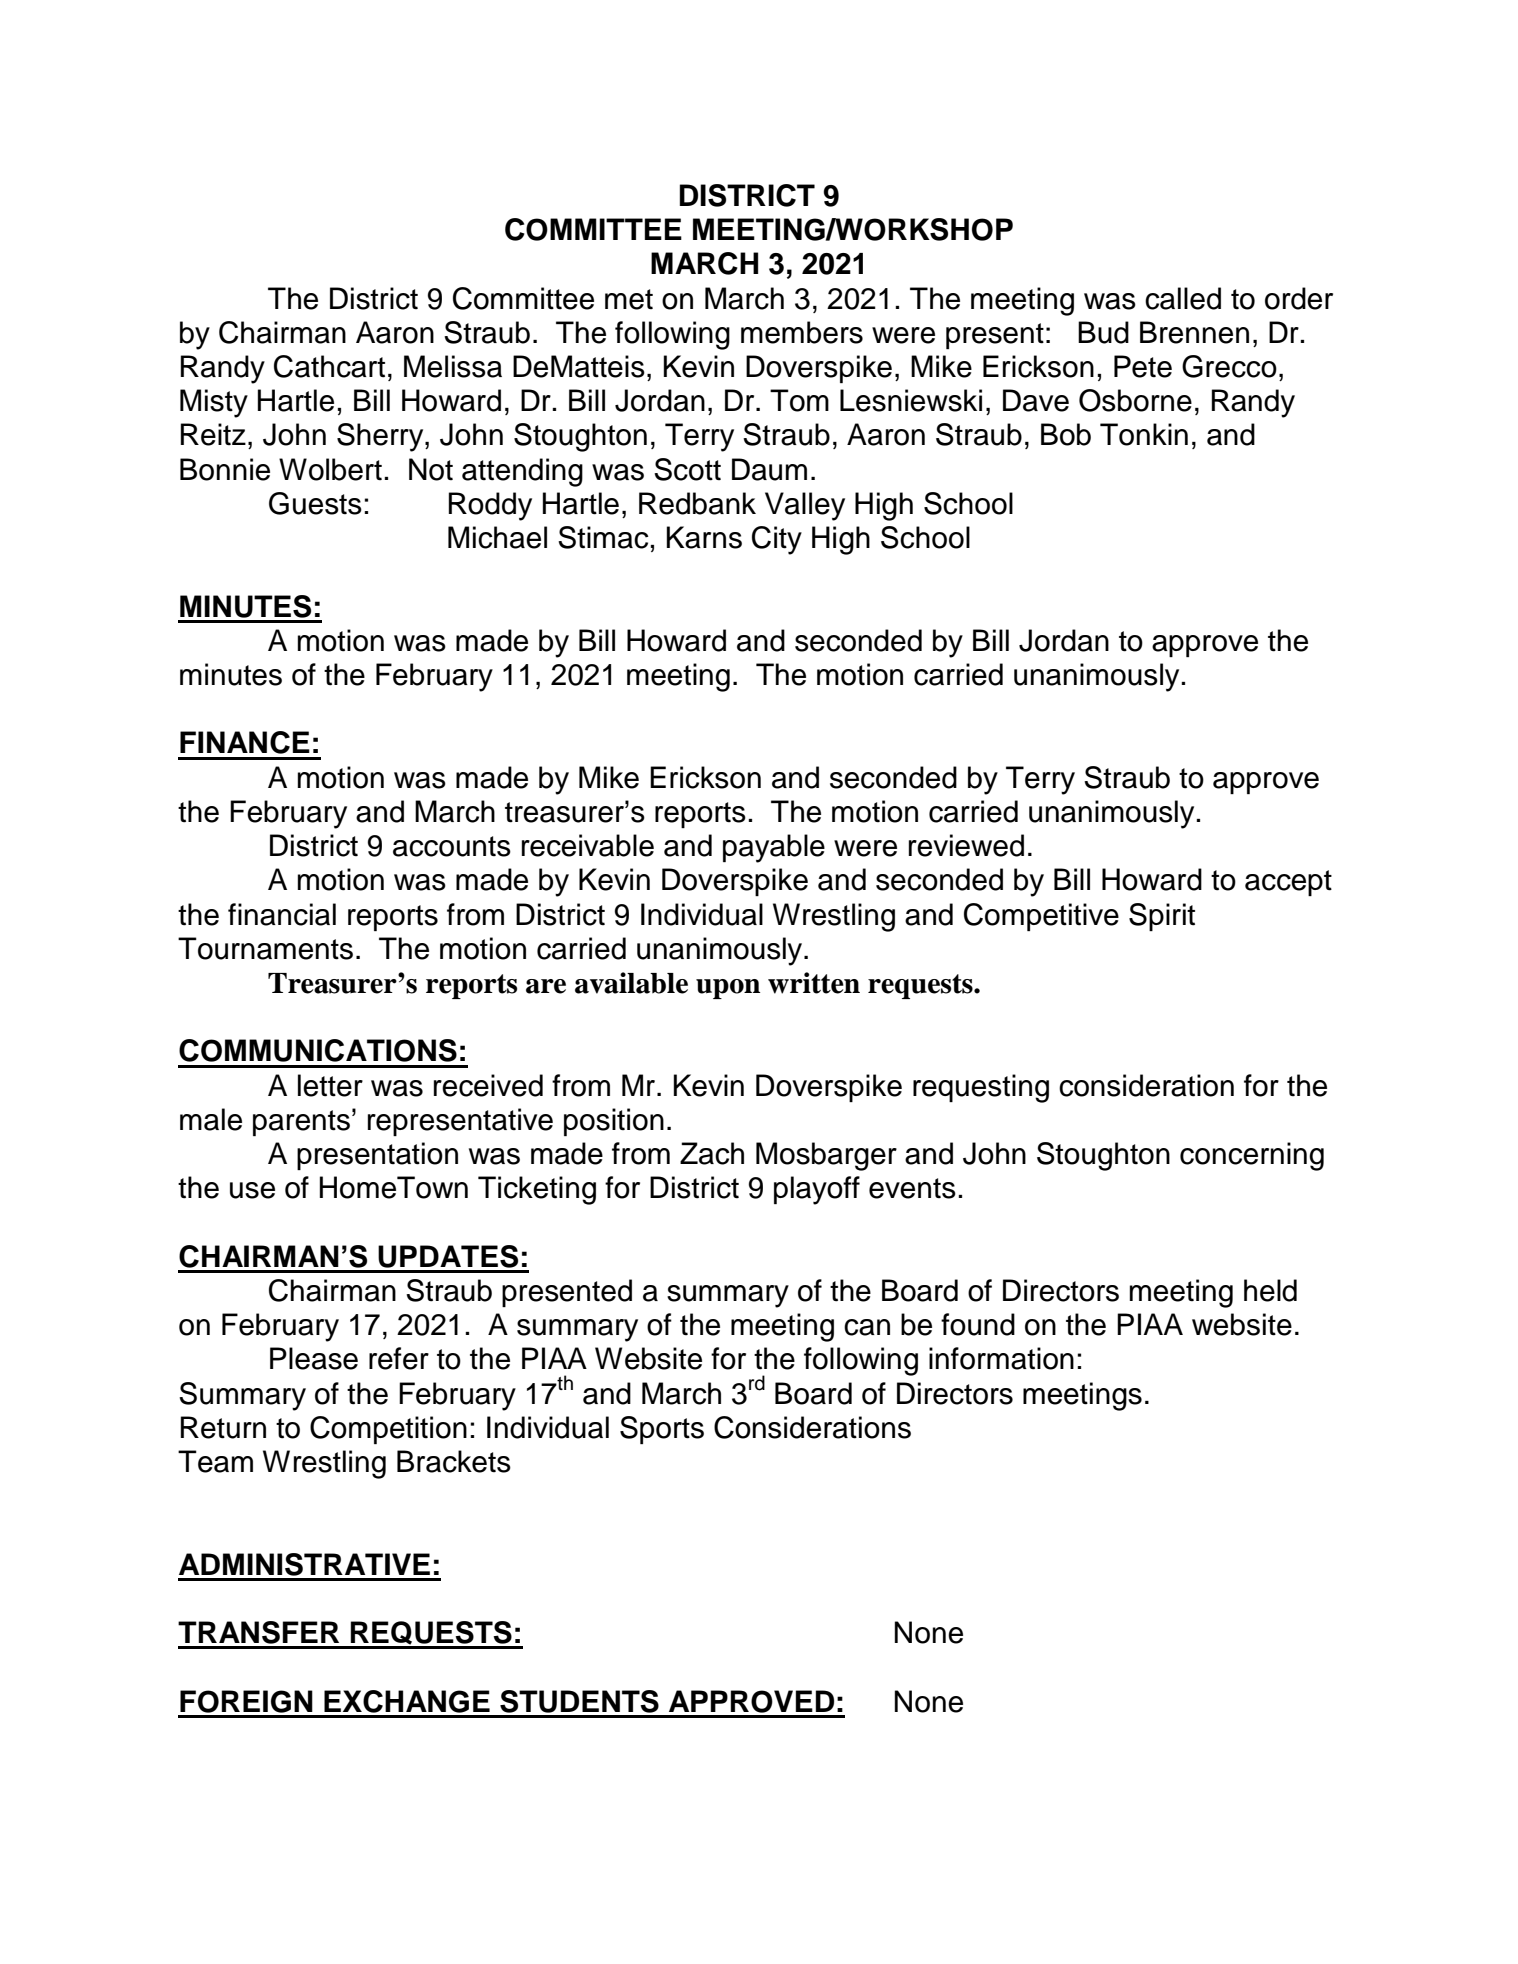 Image resolution: width=1518 pixels, height=1964 pixels. What do you see at coordinates (1001, 1358) in the document?
I see `information` at bounding box center [1001, 1358].
